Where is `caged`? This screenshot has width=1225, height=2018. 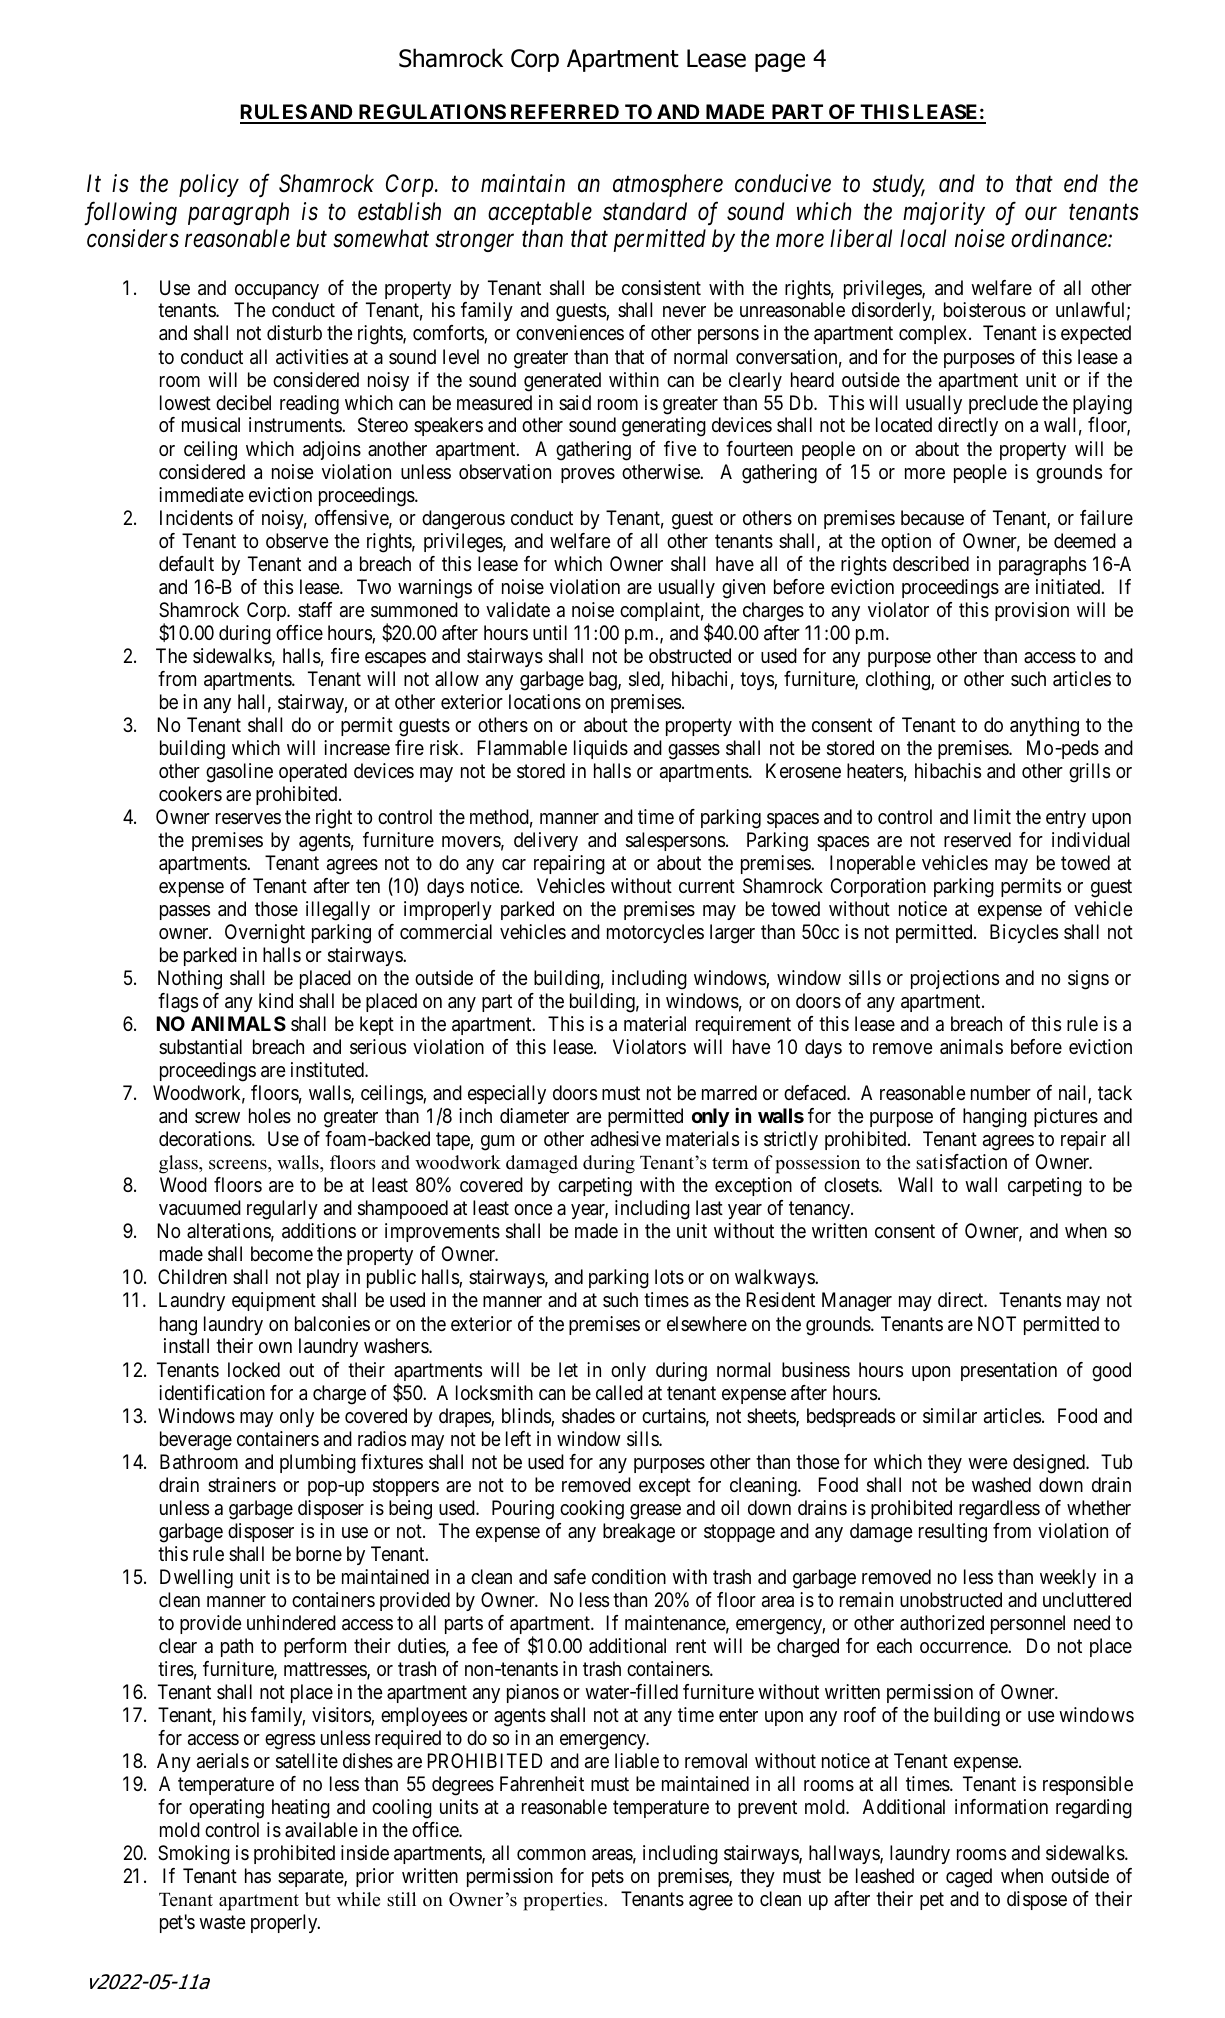 caged is located at coordinates (969, 1878).
